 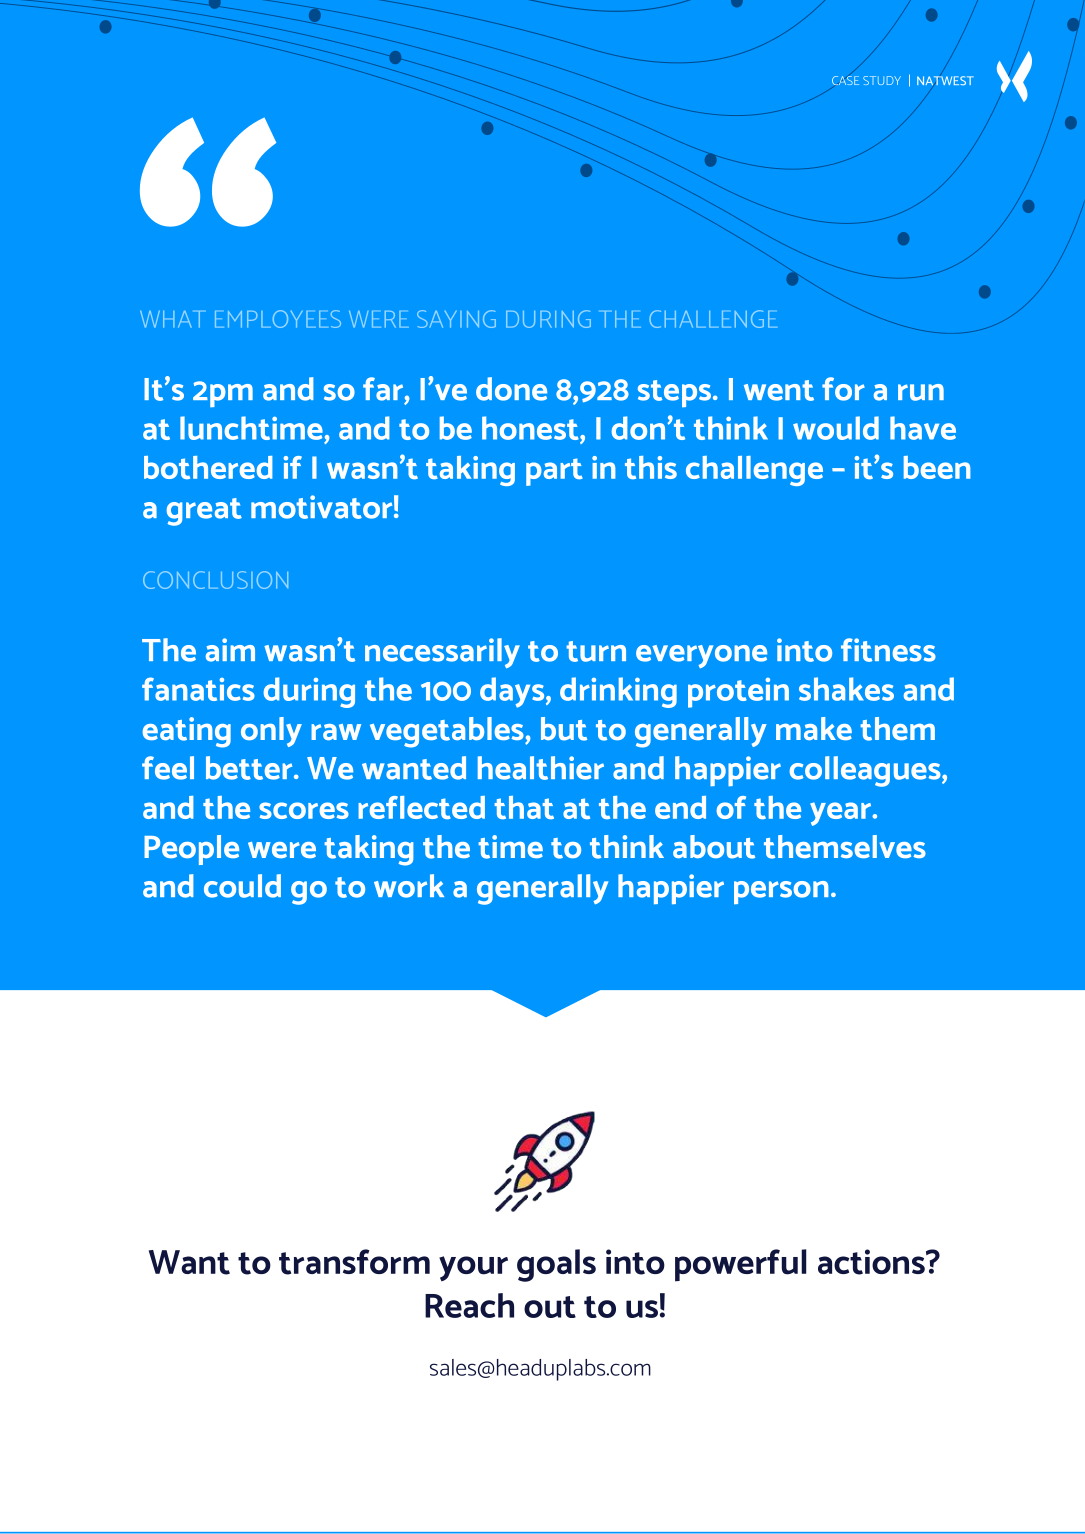 What do you see at coordinates (842, 814) in the screenshot?
I see `year` at bounding box center [842, 814].
